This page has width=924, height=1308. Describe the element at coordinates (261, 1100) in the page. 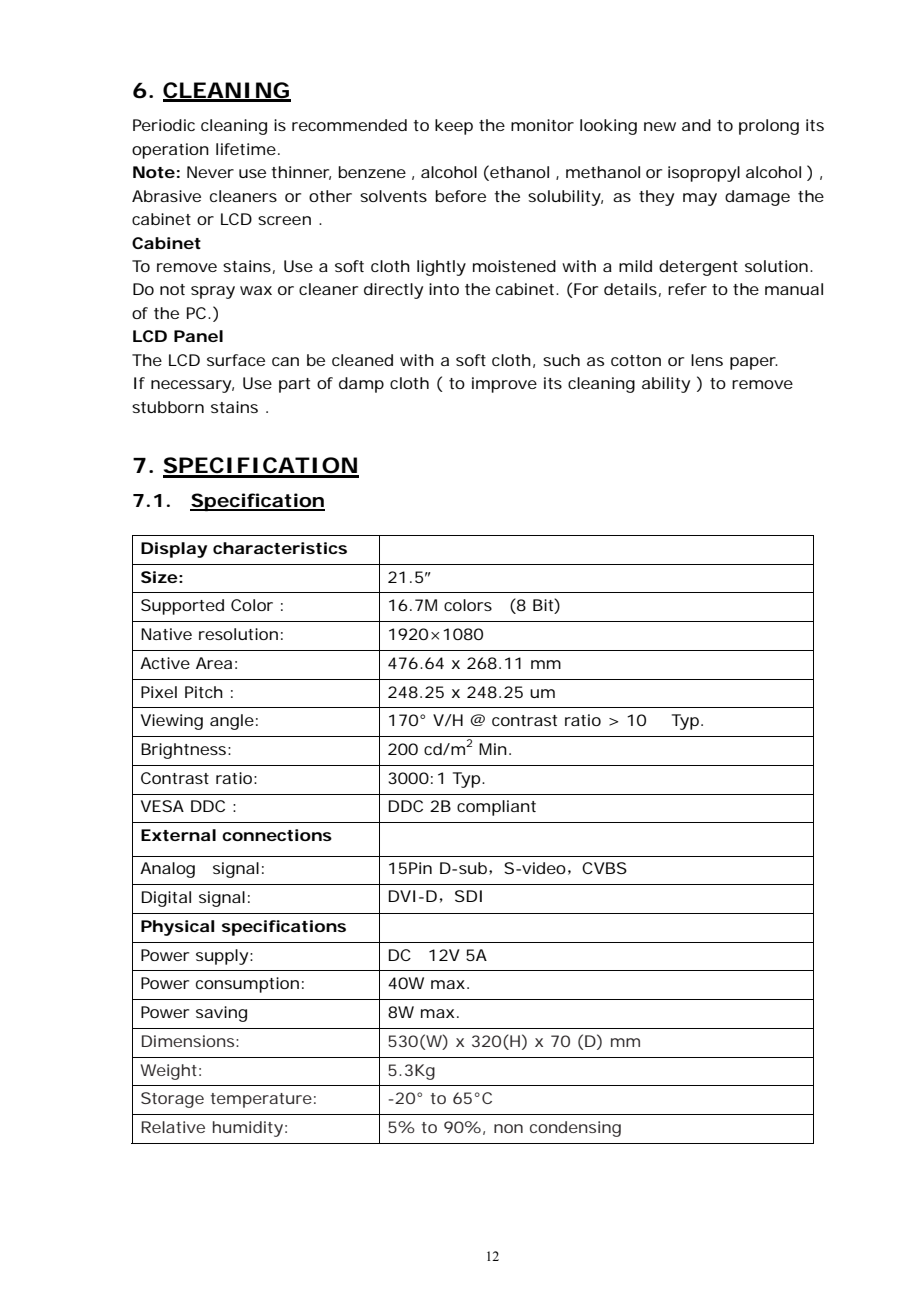

I see `temperature` at that location.
